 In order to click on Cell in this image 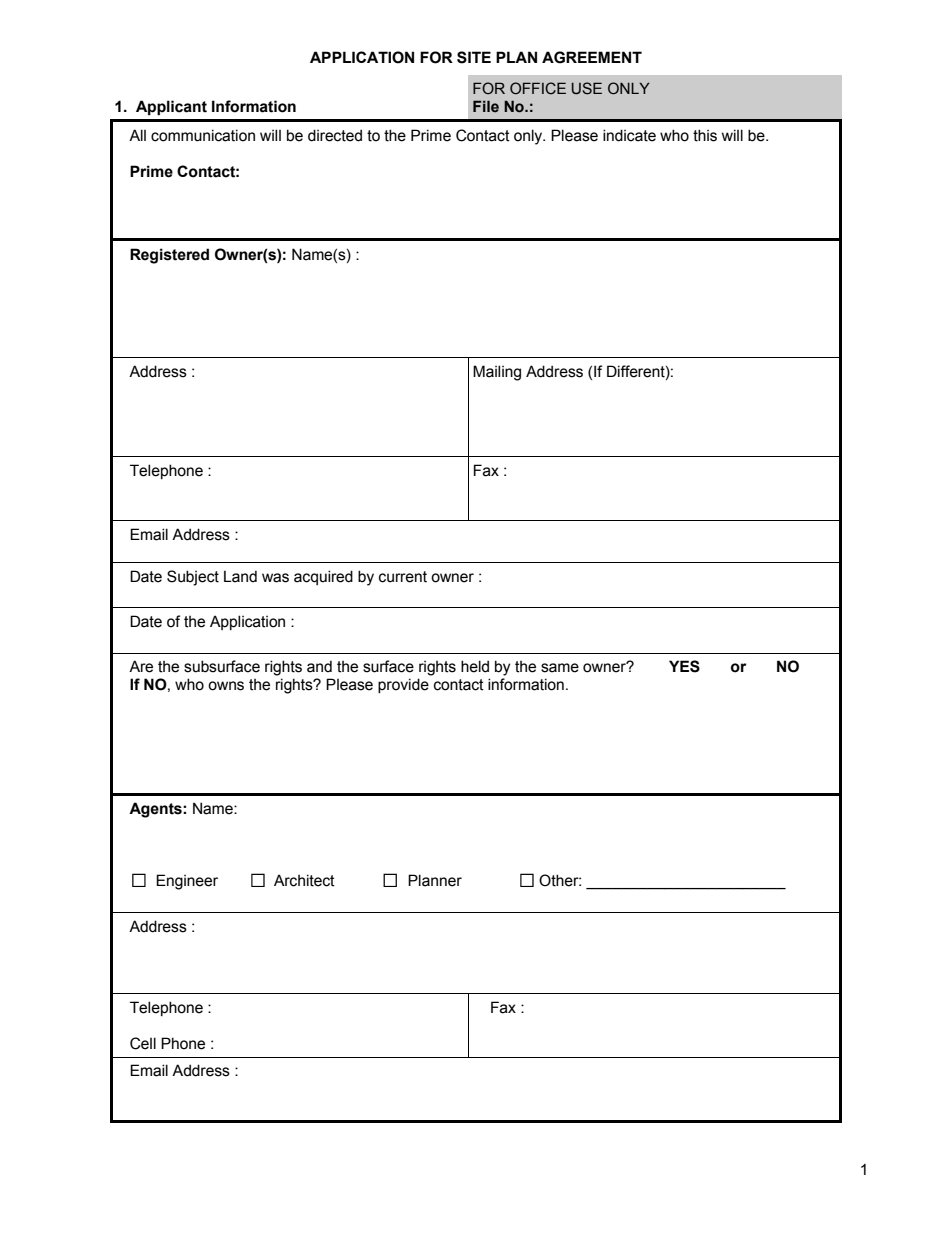, I will do `click(143, 1043)`.
